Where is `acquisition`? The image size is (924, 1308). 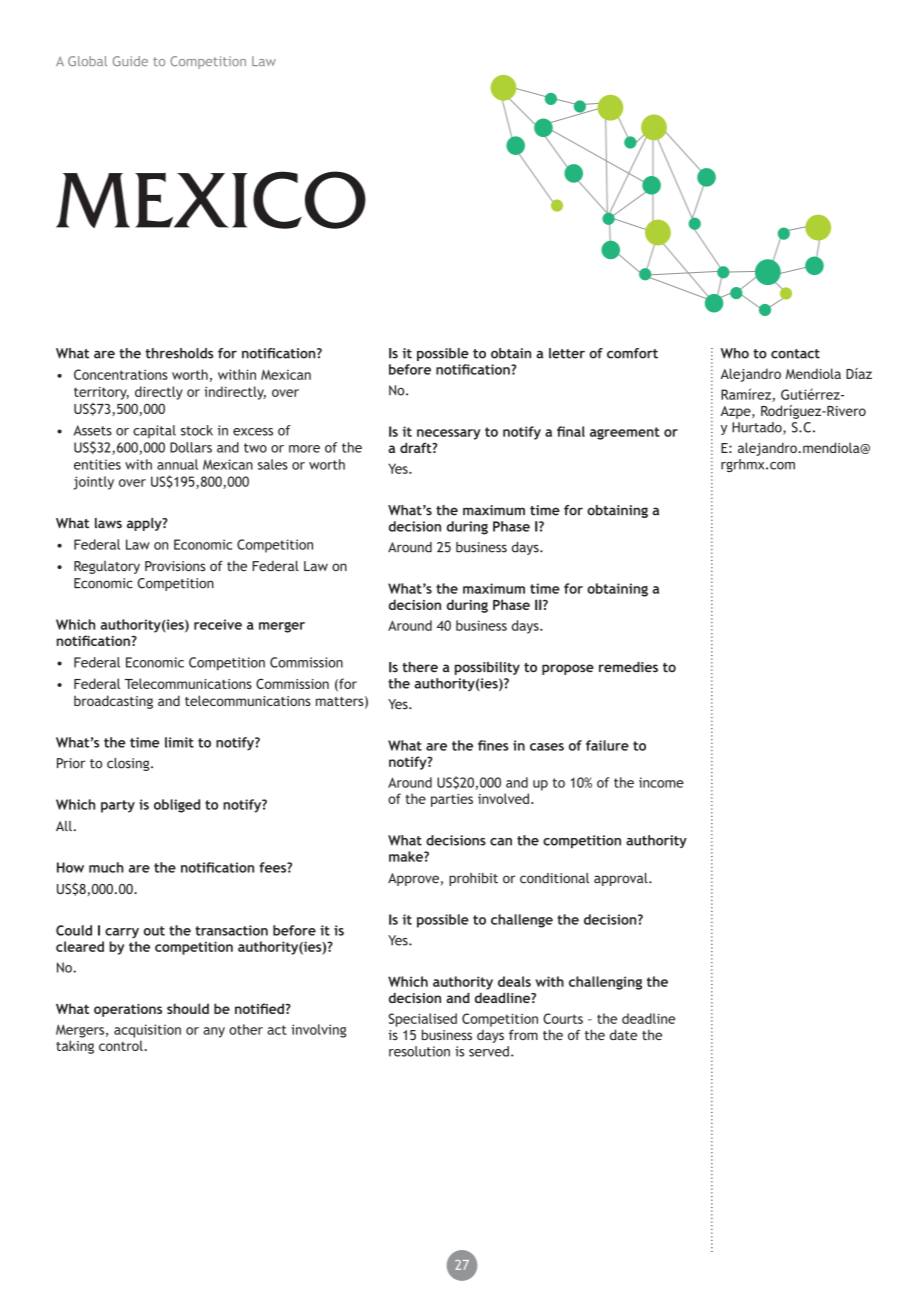 acquisition is located at coordinates (147, 1031).
